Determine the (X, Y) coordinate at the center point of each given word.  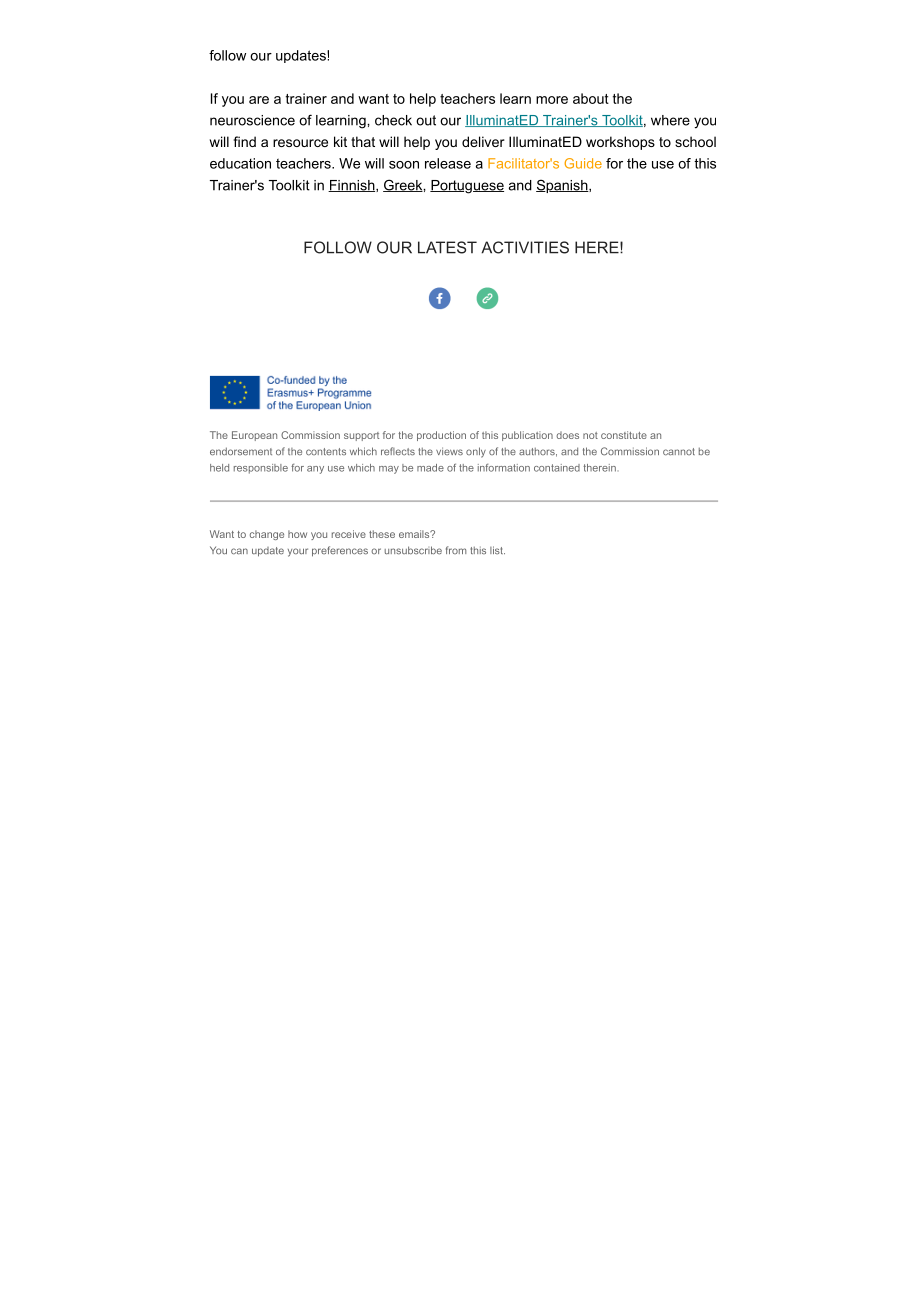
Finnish (352, 186)
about (591, 98)
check (393, 120)
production (441, 436)
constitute (624, 435)
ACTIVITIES (525, 247)
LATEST (447, 247)
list (497, 550)
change (267, 535)
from (456, 550)
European (254, 436)
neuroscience (252, 120)
